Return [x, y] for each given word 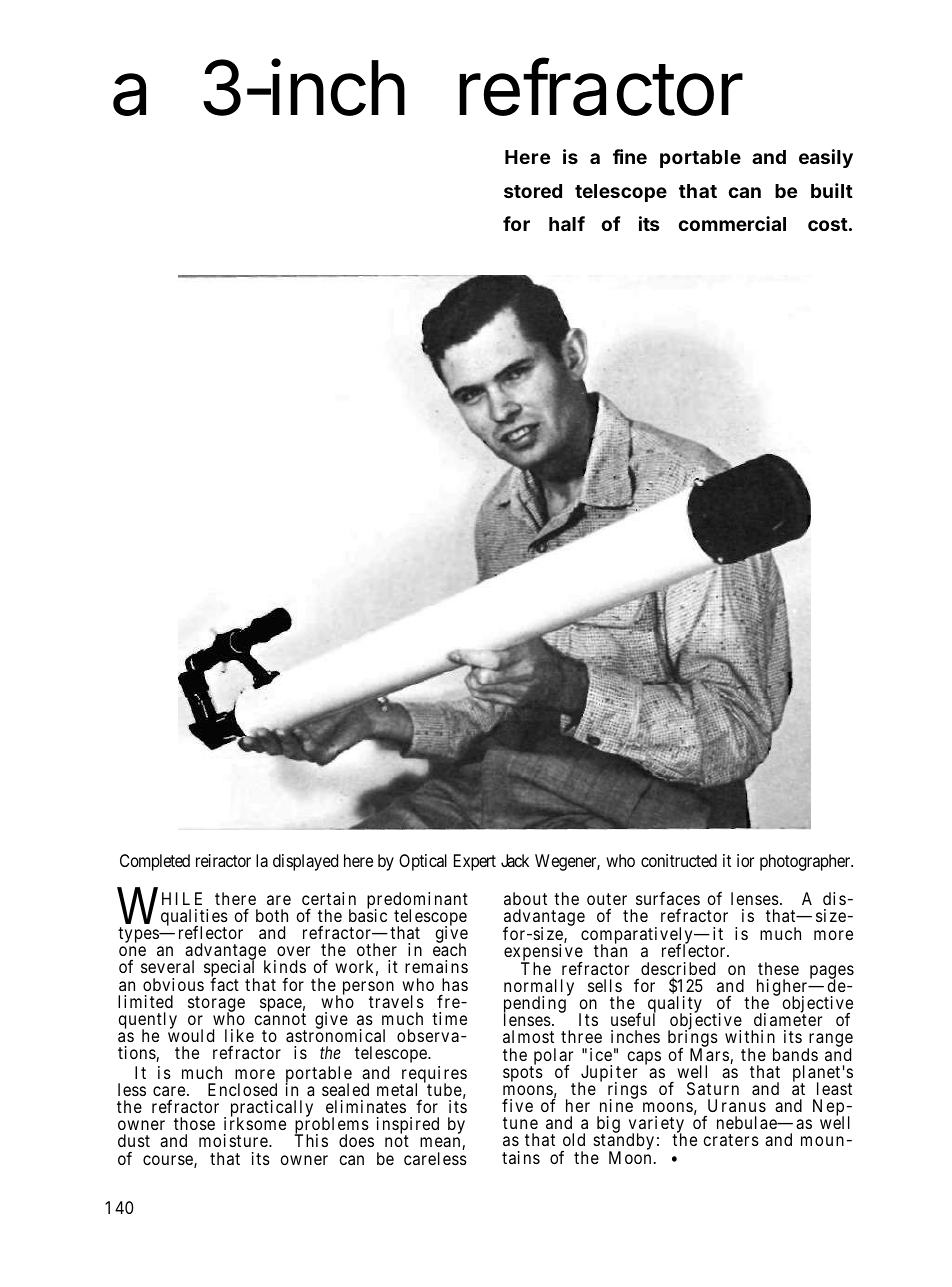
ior [745, 860]
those [194, 1123]
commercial [732, 223]
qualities [194, 919]
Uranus [737, 1105]
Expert [475, 862]
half [567, 223]
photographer [806, 862]
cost [828, 224]
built [832, 190]
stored [533, 191]
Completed [155, 862]
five [517, 1105]
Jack [515, 860]
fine [630, 156]
